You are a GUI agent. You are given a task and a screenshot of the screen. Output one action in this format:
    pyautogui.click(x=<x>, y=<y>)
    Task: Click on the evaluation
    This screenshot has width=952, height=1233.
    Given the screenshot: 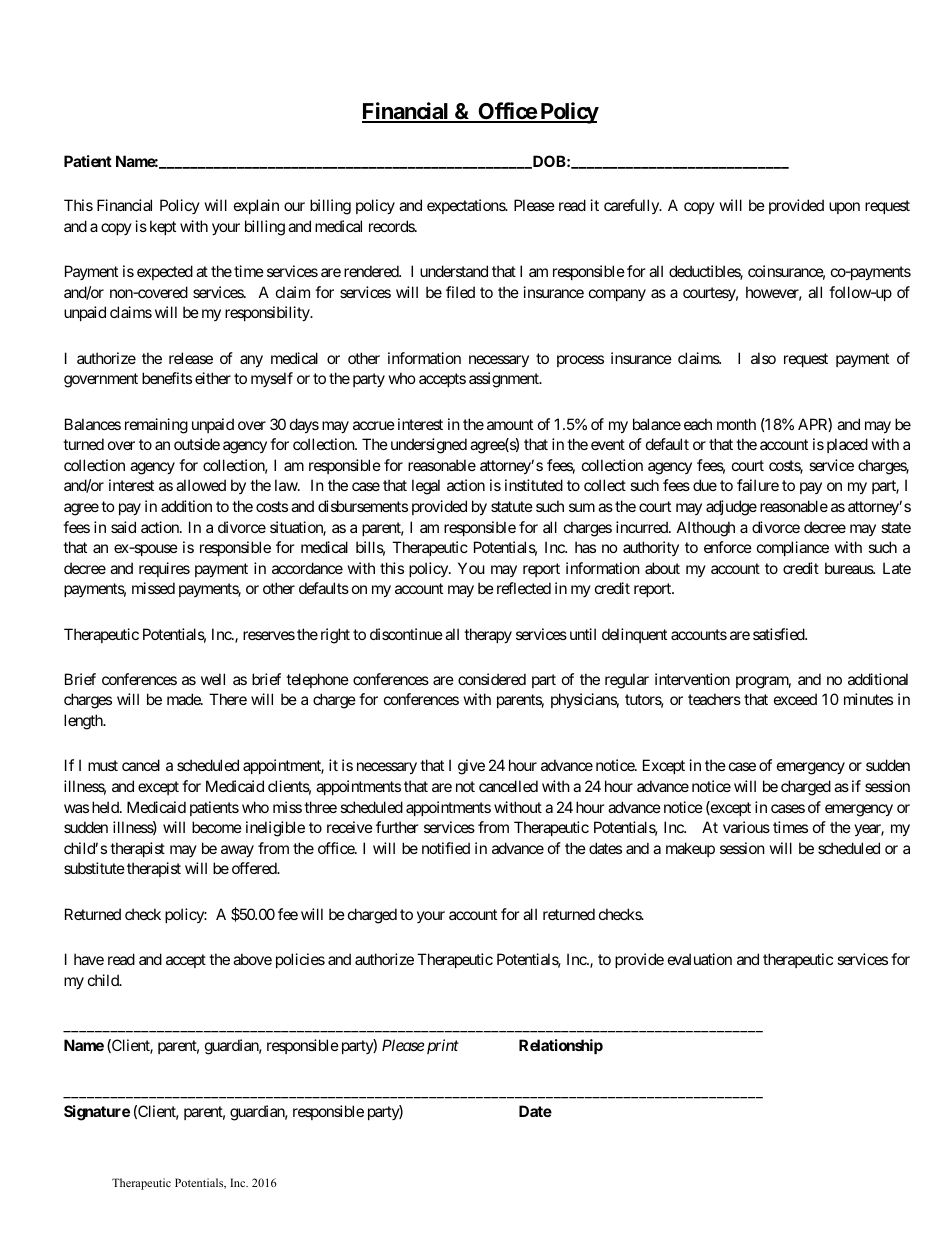 What is the action you would take?
    pyautogui.click(x=700, y=959)
